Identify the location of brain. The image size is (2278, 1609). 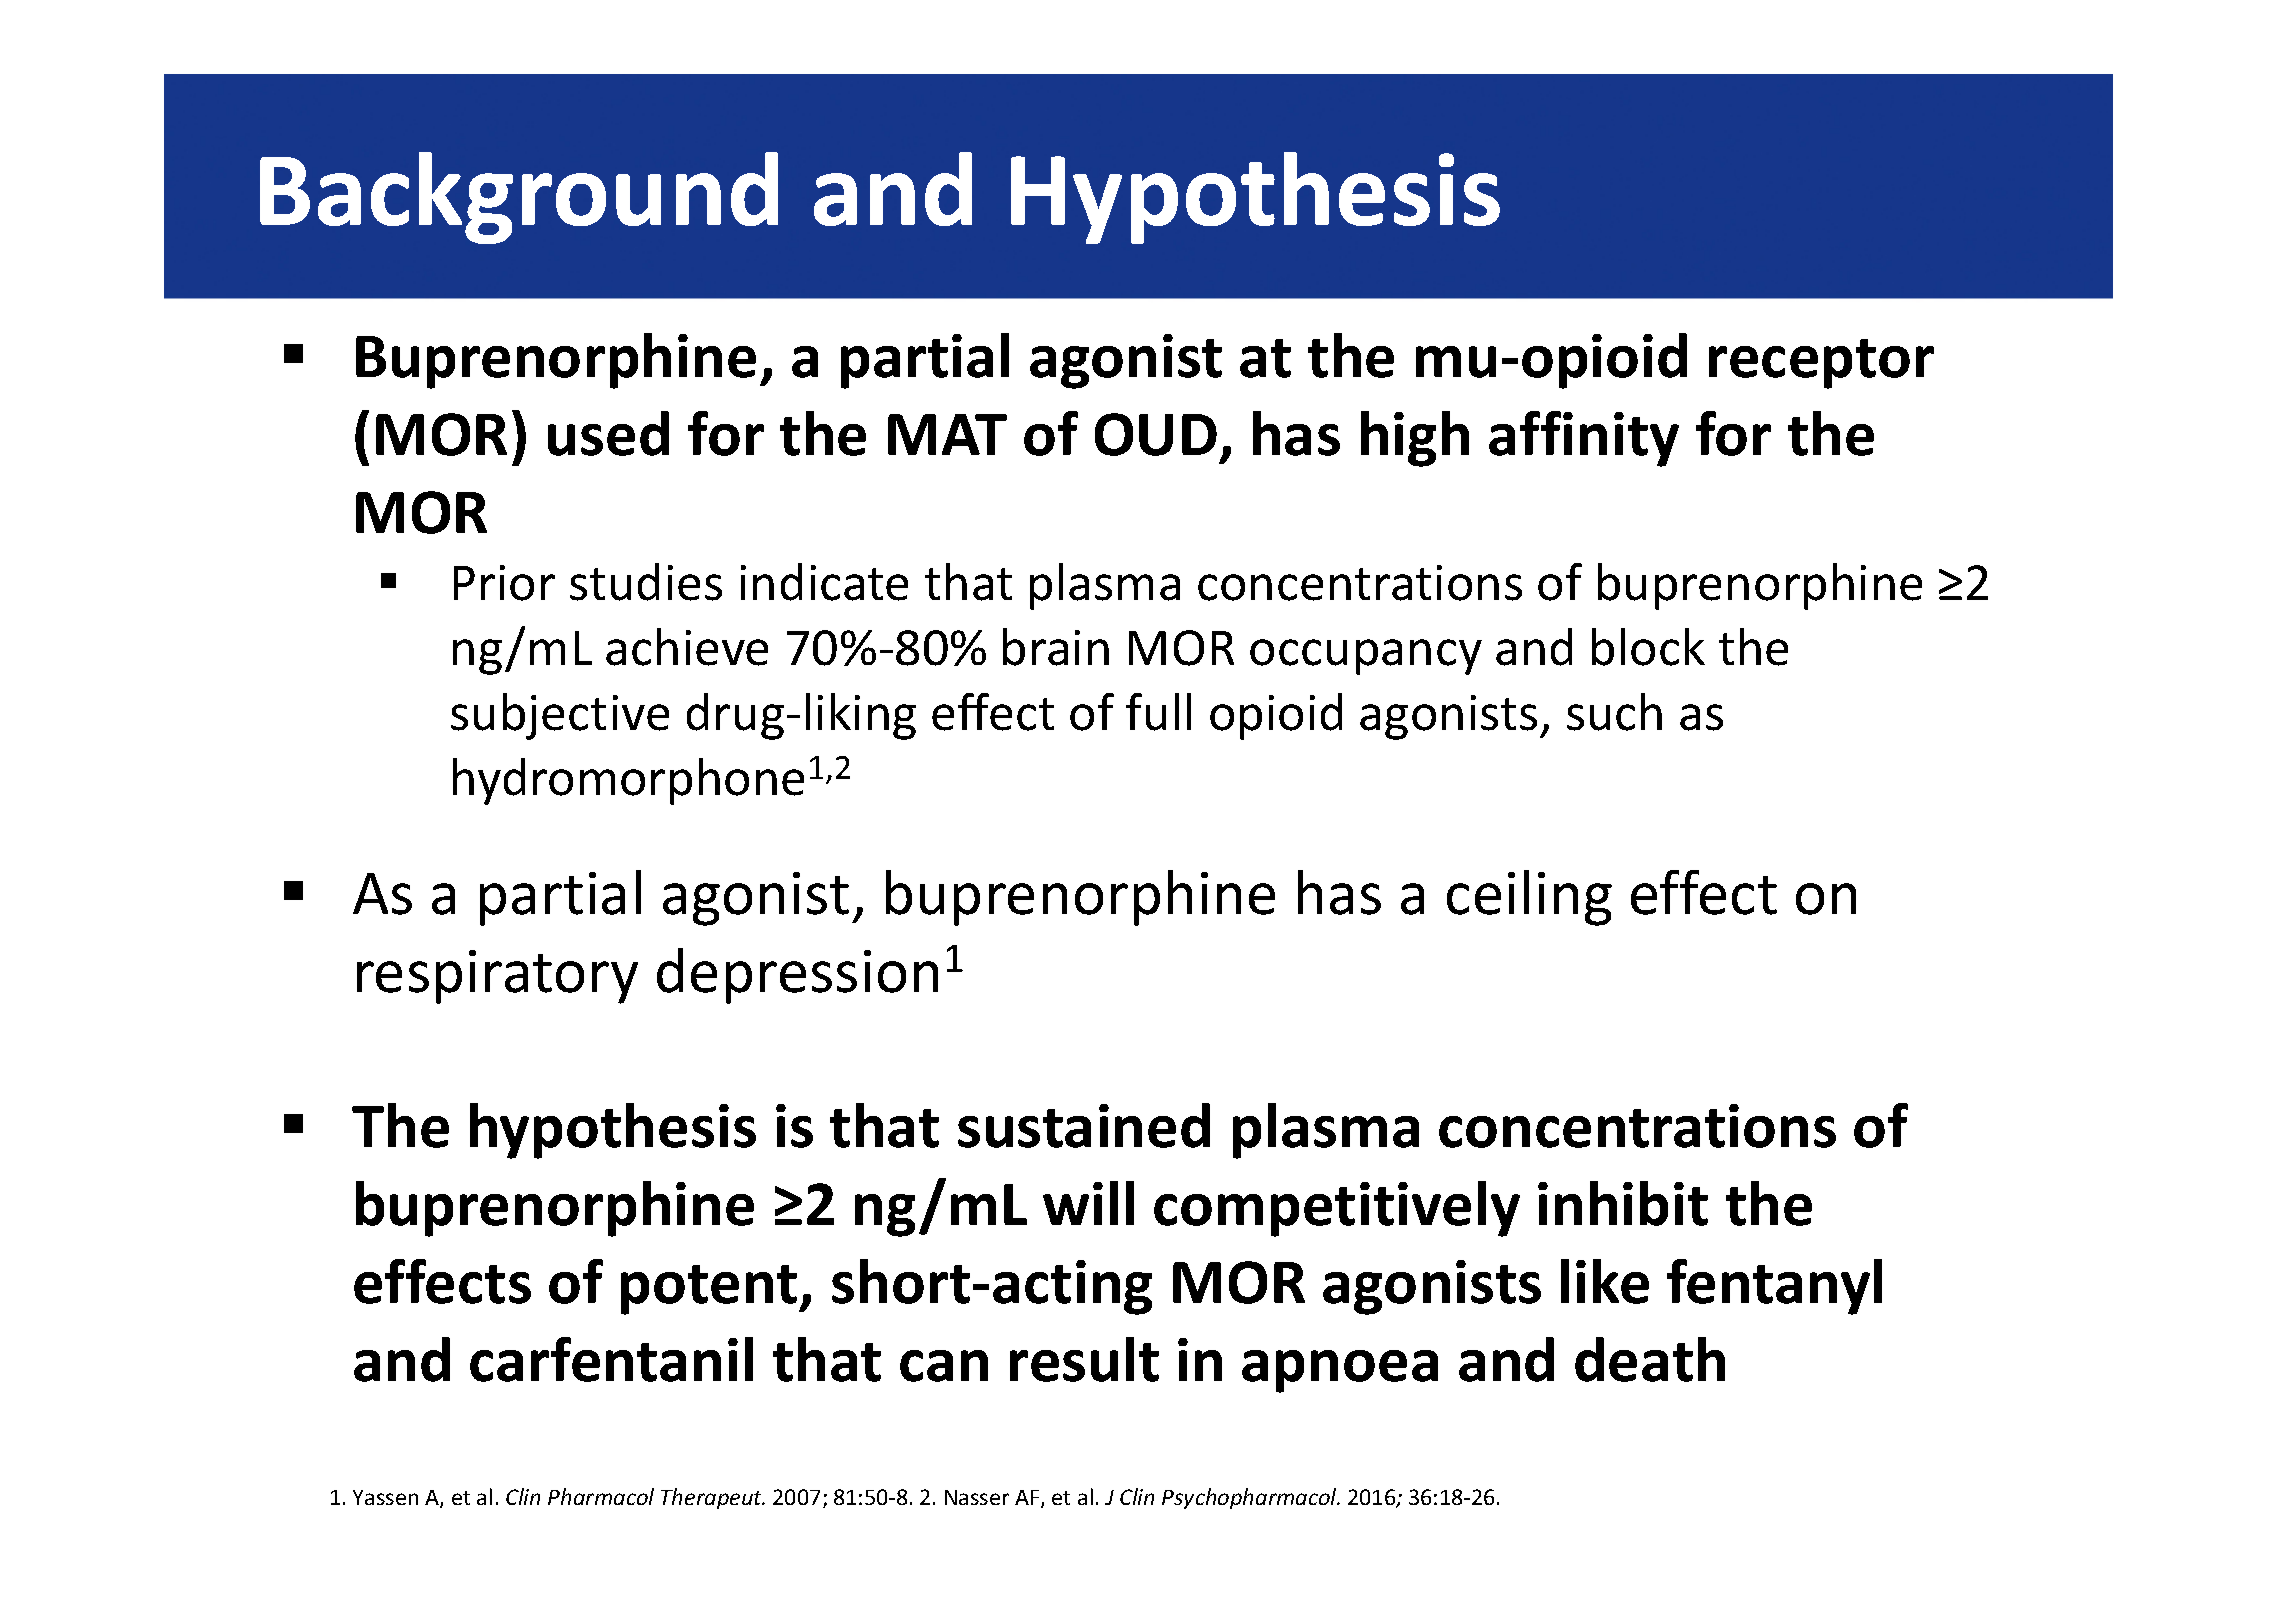
(1056, 647).
